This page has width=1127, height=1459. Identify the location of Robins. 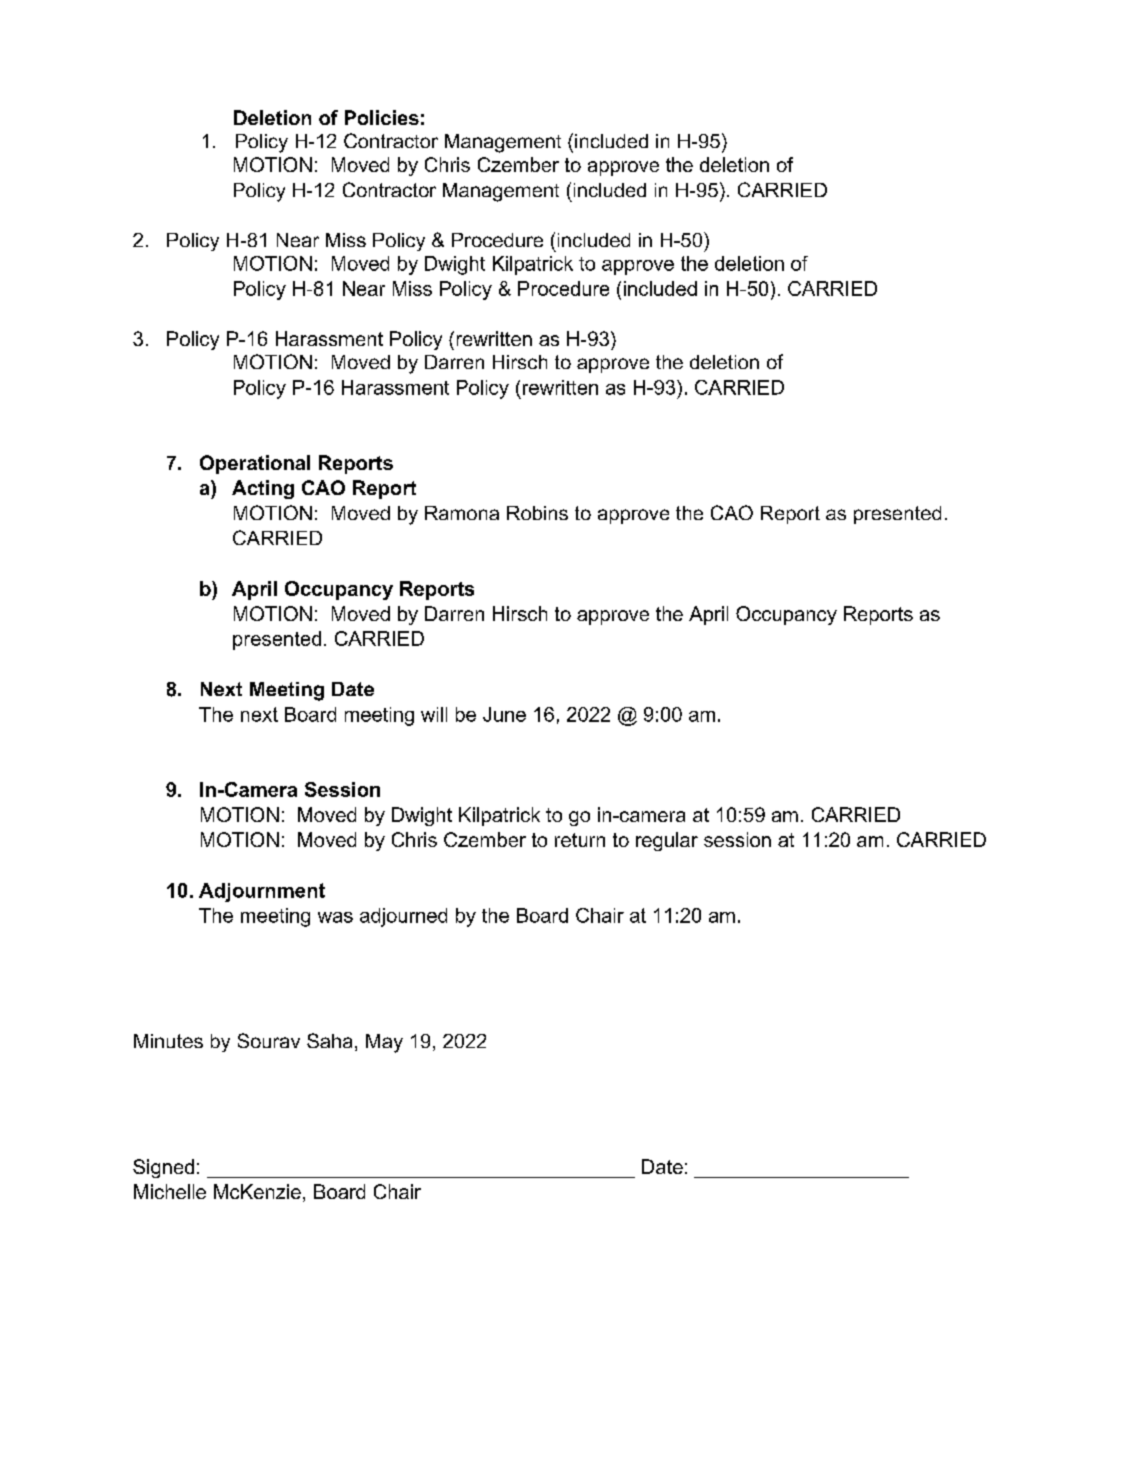
(537, 513).
